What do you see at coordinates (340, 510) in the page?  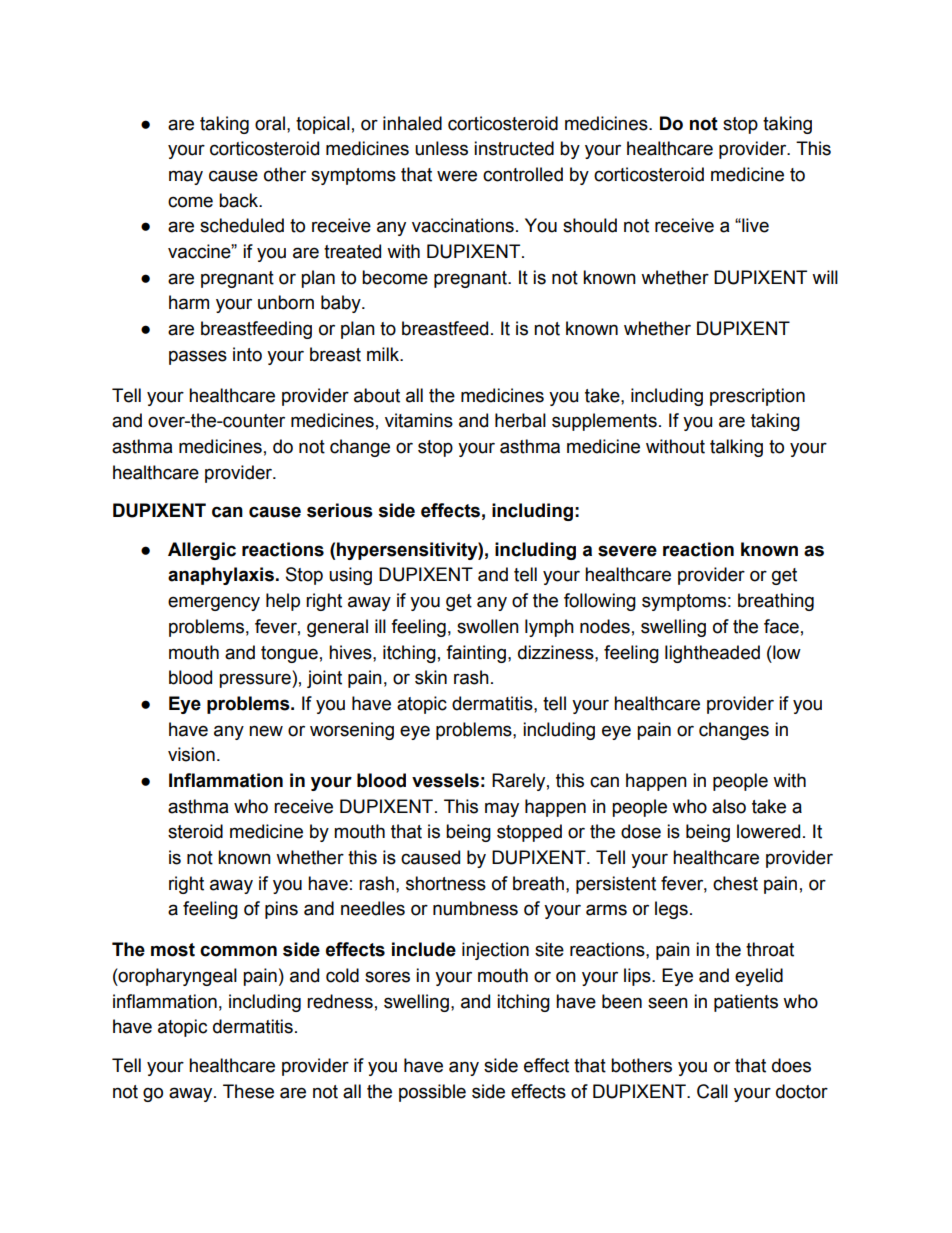 I see `serious` at bounding box center [340, 510].
